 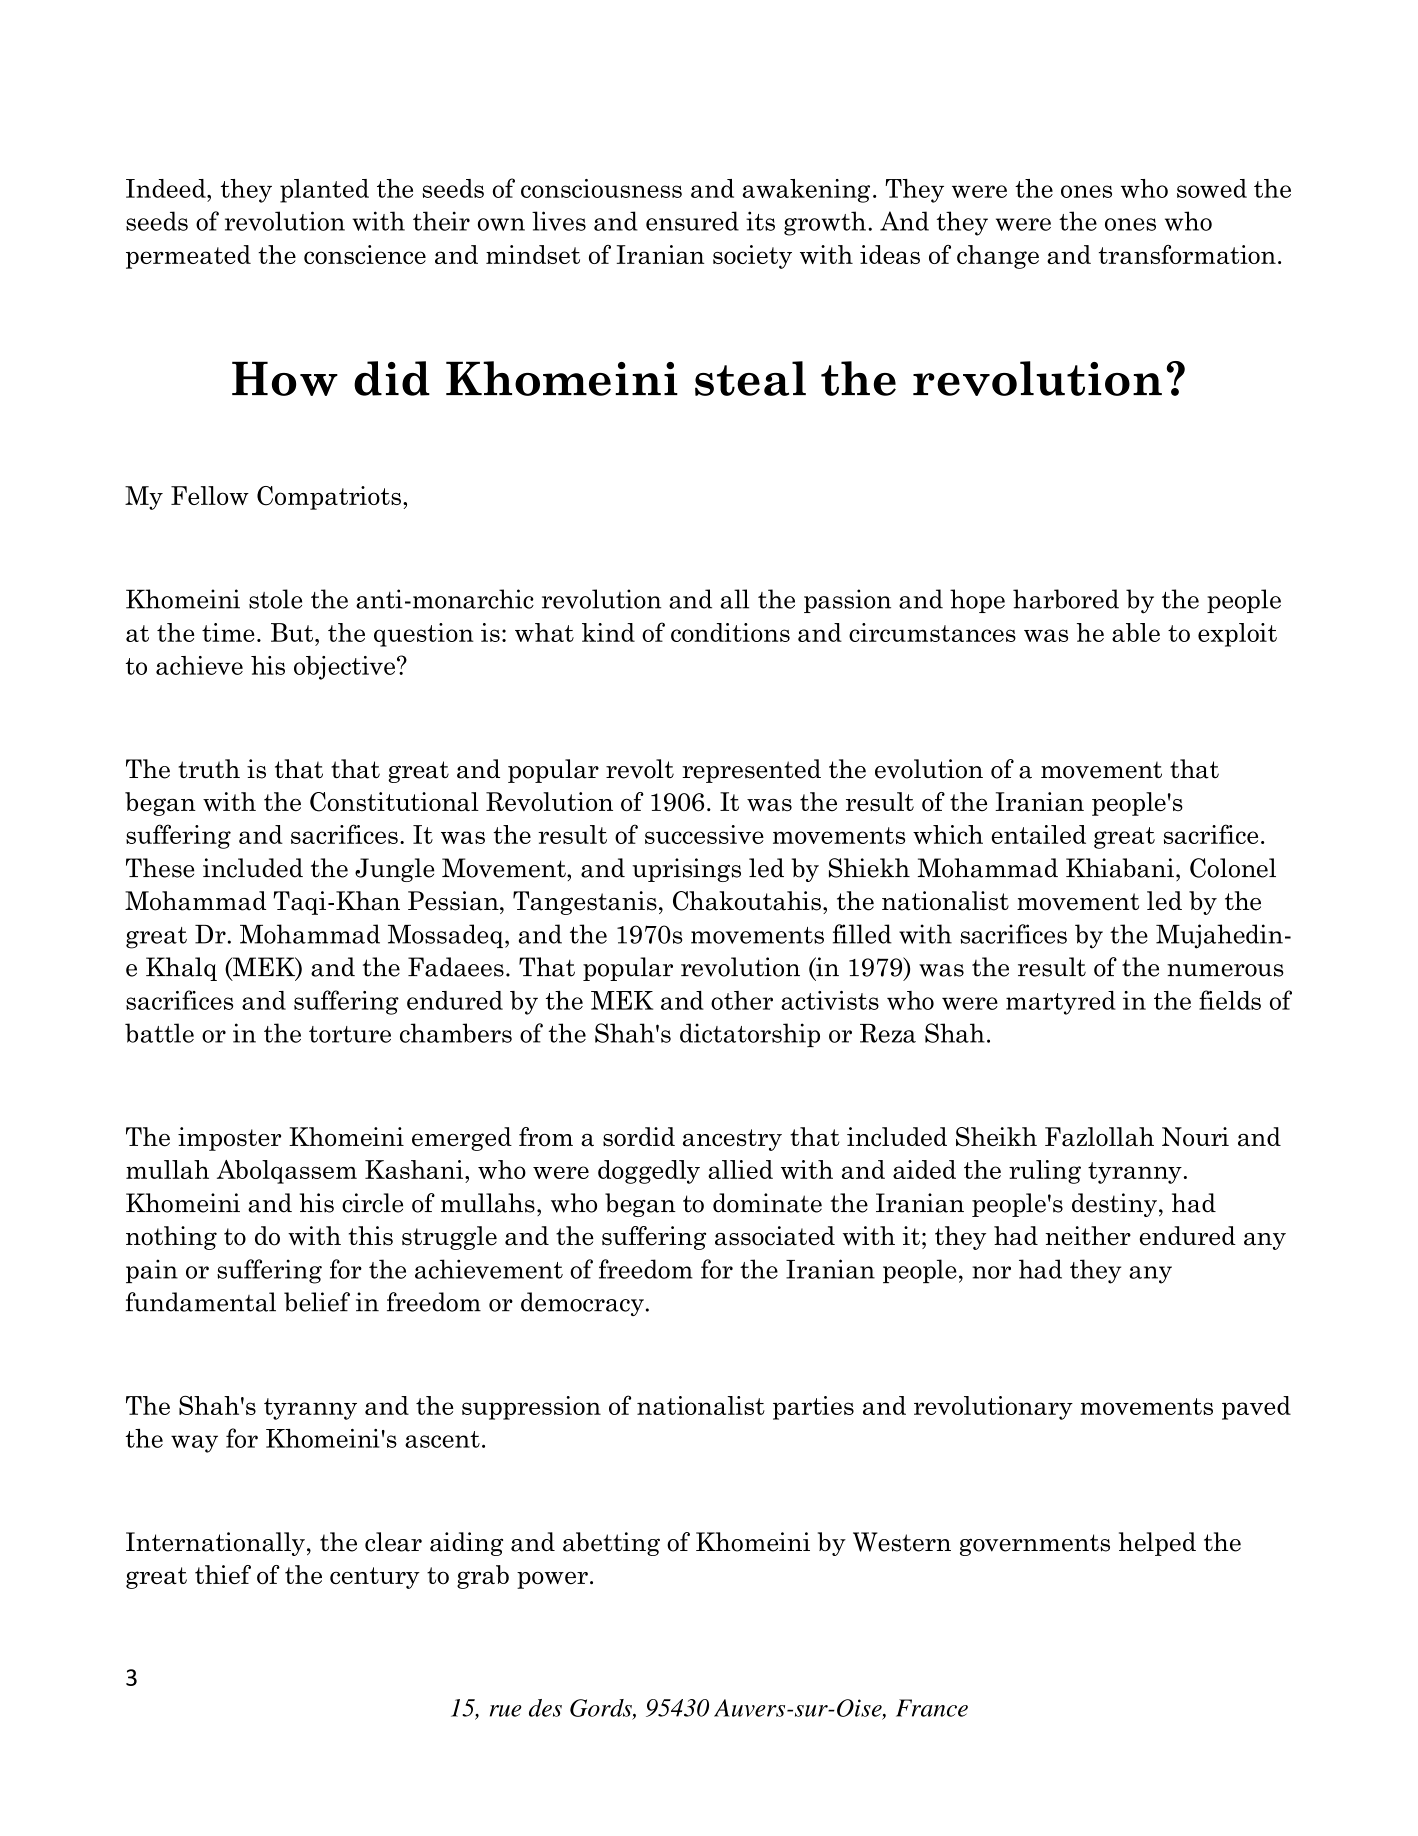 What do you see at coordinates (692, 221) in the screenshot?
I see `ensured` at bounding box center [692, 221].
